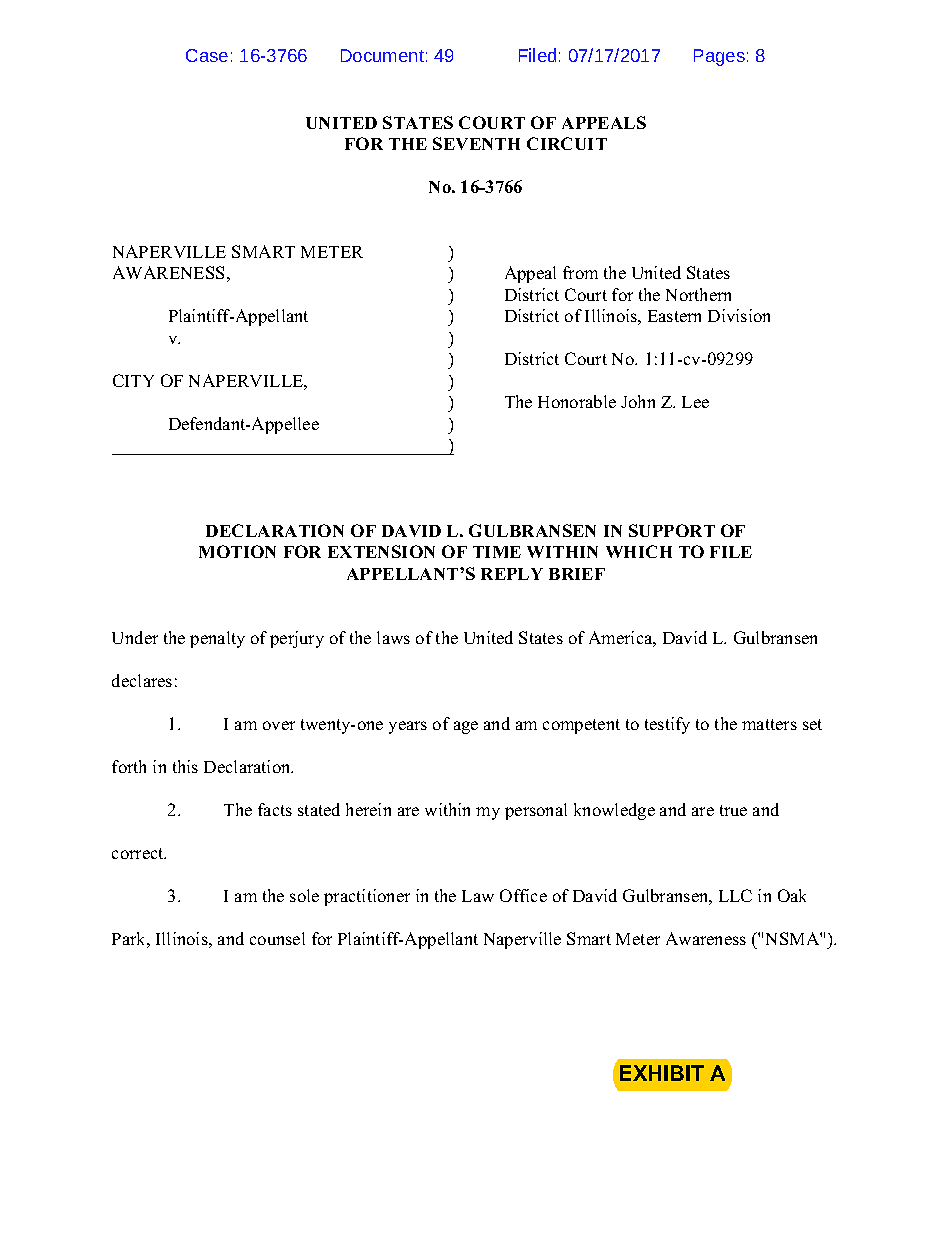 This document has width=952, height=1233. I want to click on Honorable, so click(577, 401).
